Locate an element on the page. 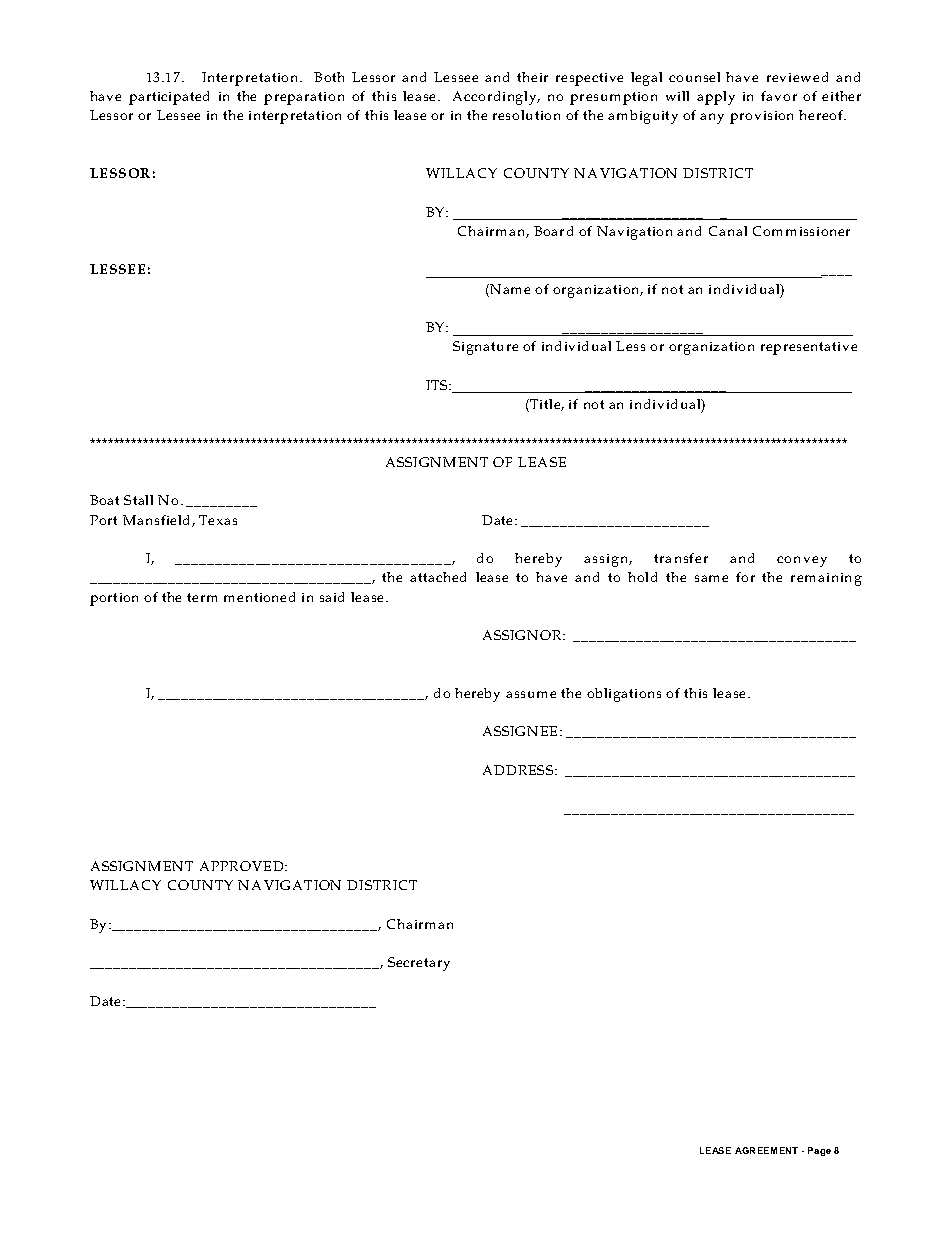 The image size is (952, 1233). term is located at coordinates (202, 597).
